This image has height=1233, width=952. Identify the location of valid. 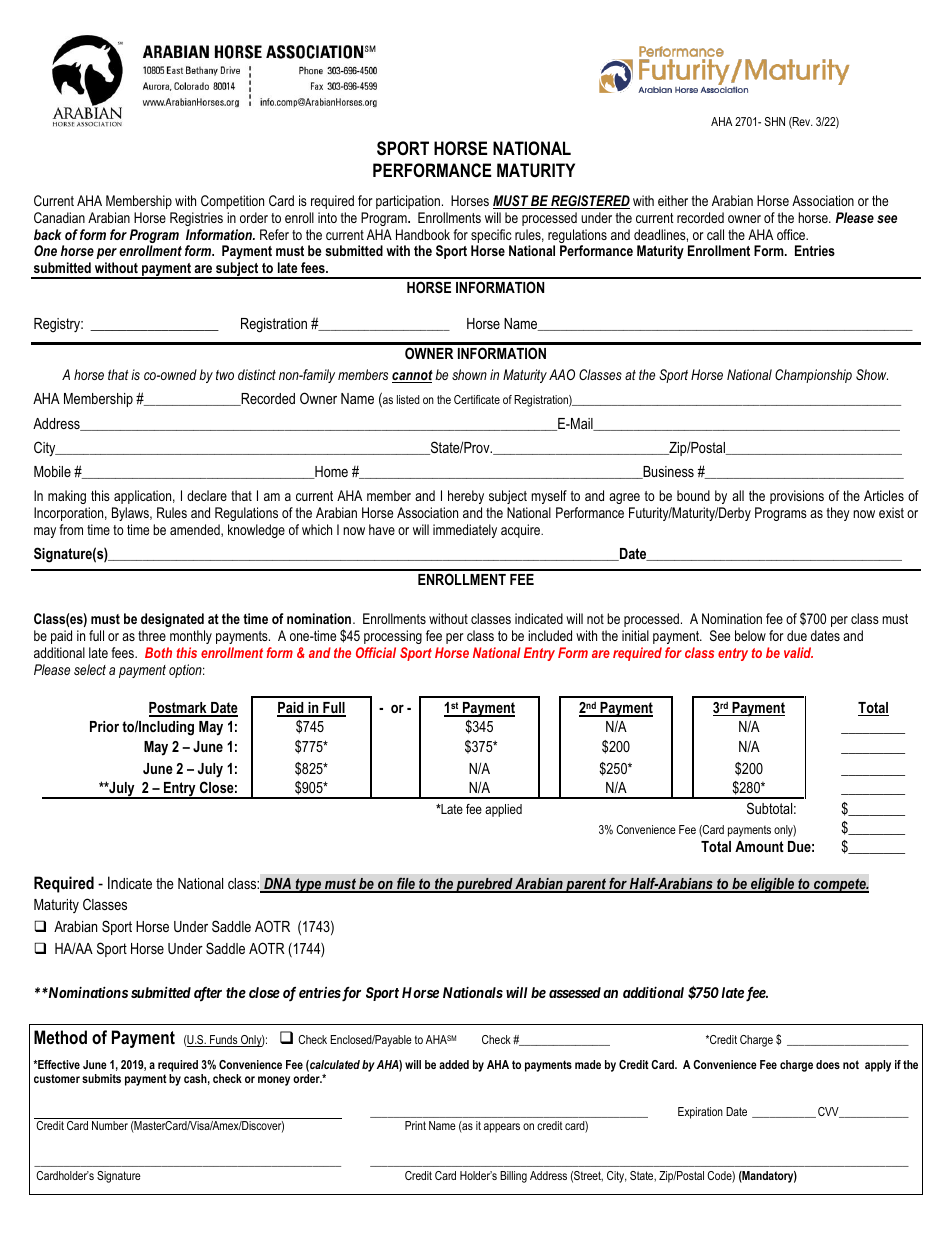
(798, 652).
